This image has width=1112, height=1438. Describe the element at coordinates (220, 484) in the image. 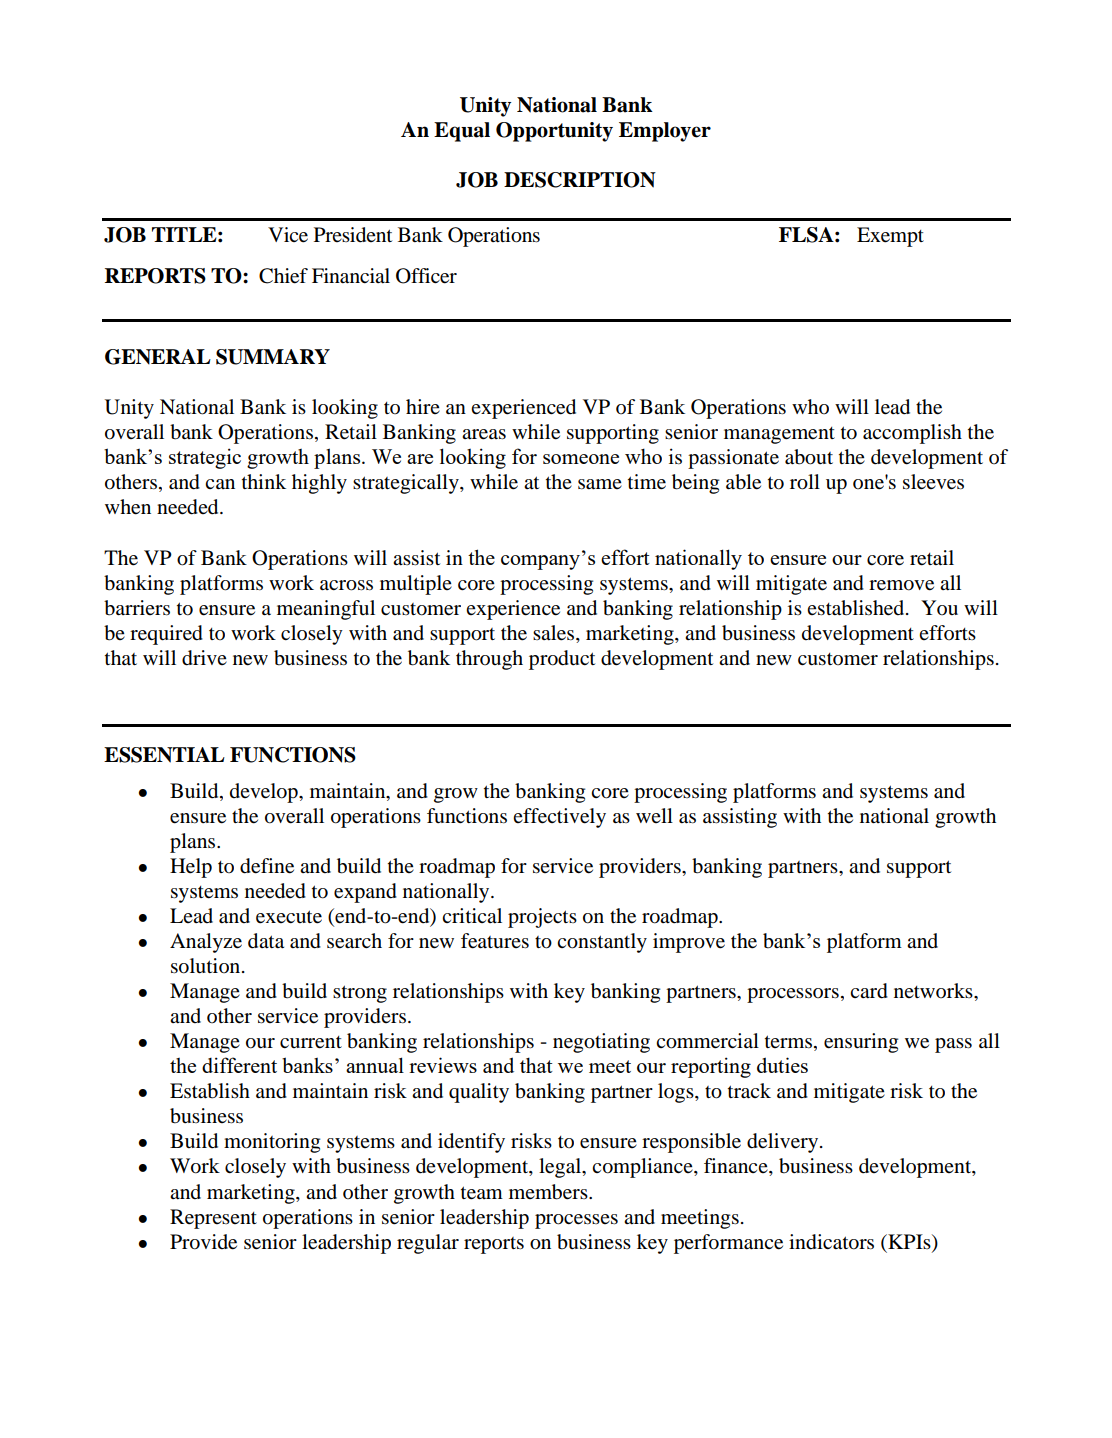

I see `can` at that location.
